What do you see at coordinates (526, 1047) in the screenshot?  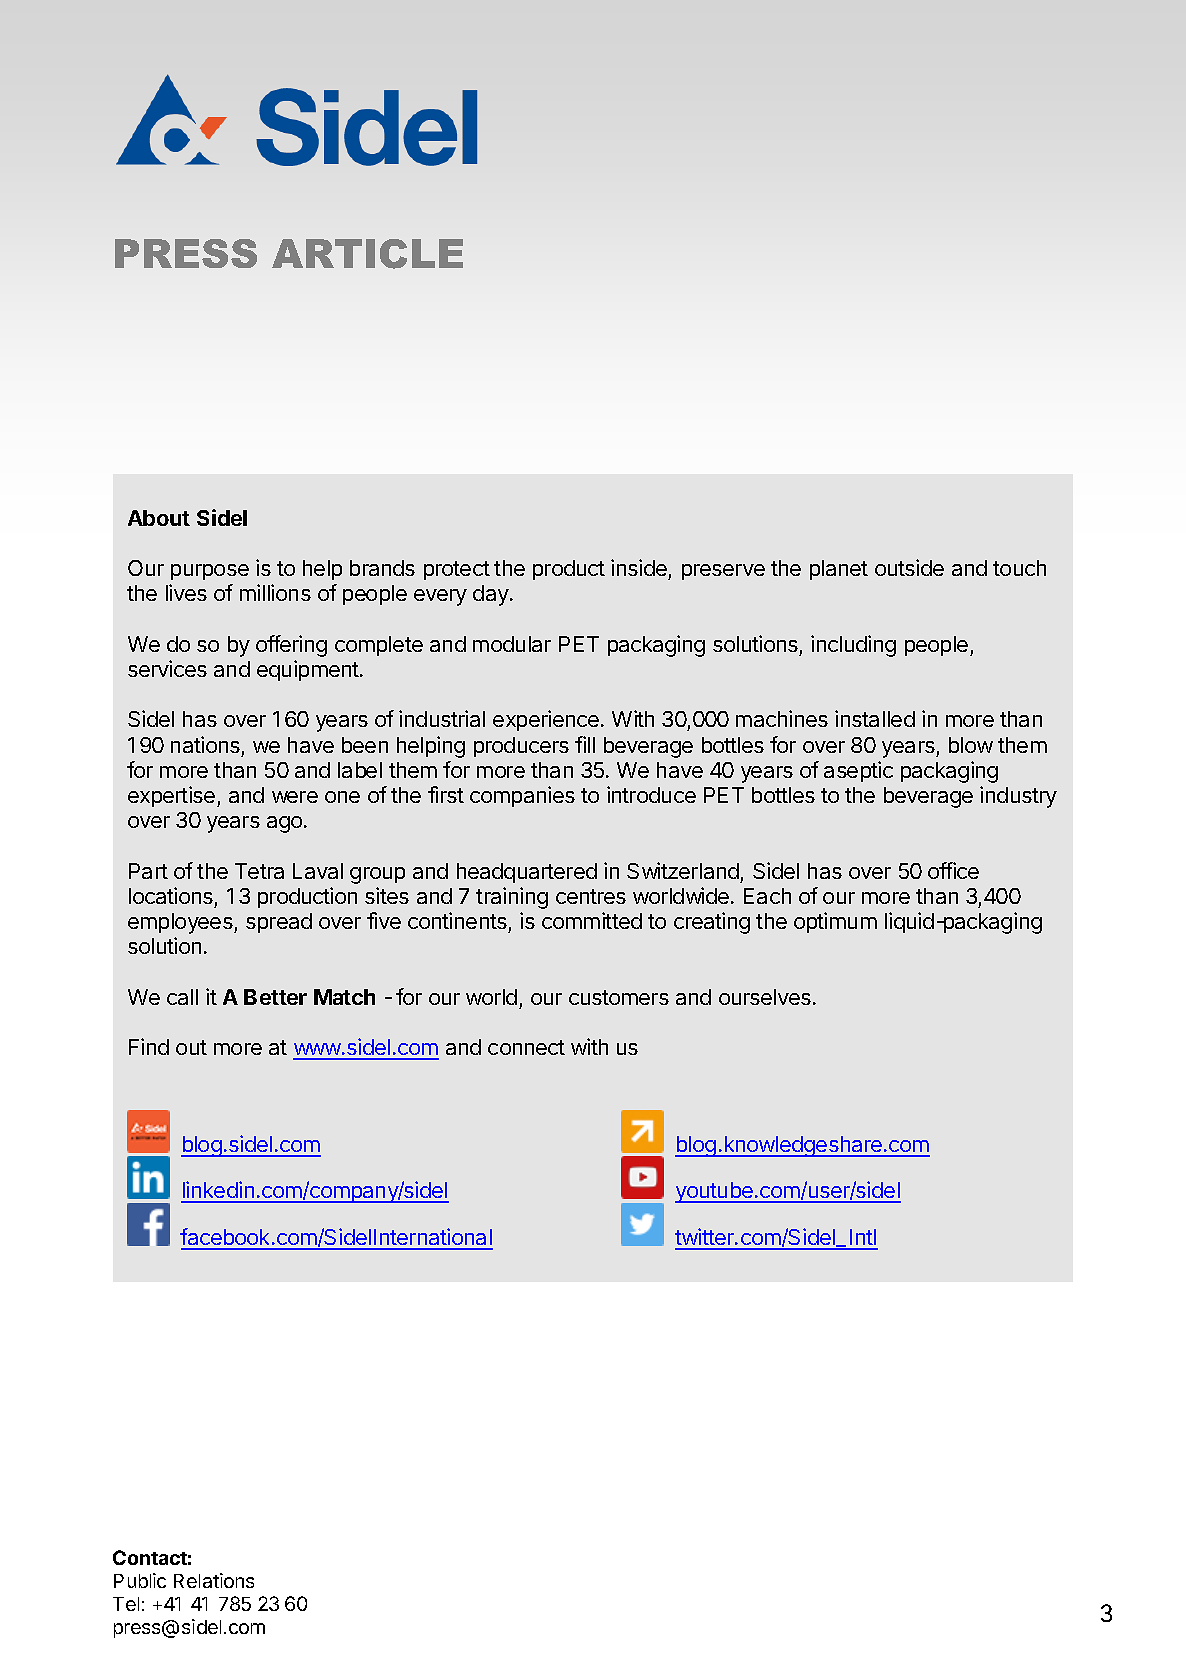 I see `connect` at bounding box center [526, 1047].
